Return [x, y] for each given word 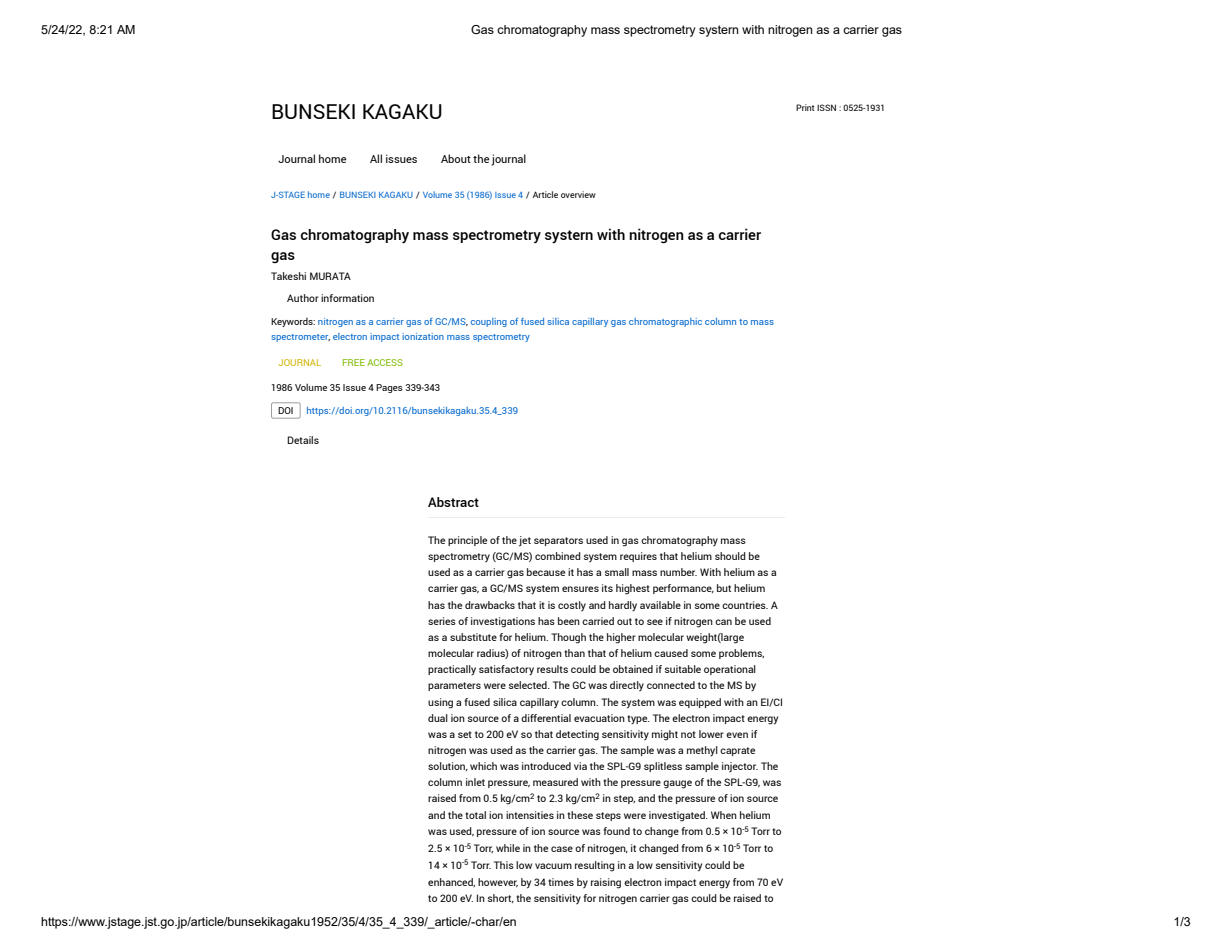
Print [805, 107]
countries [745, 605]
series [442, 621]
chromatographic [665, 322]
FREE [354, 362]
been [569, 621]
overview [578, 194]
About [456, 158]
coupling [489, 322]
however [498, 882]
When [724, 815]
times [561, 882]
